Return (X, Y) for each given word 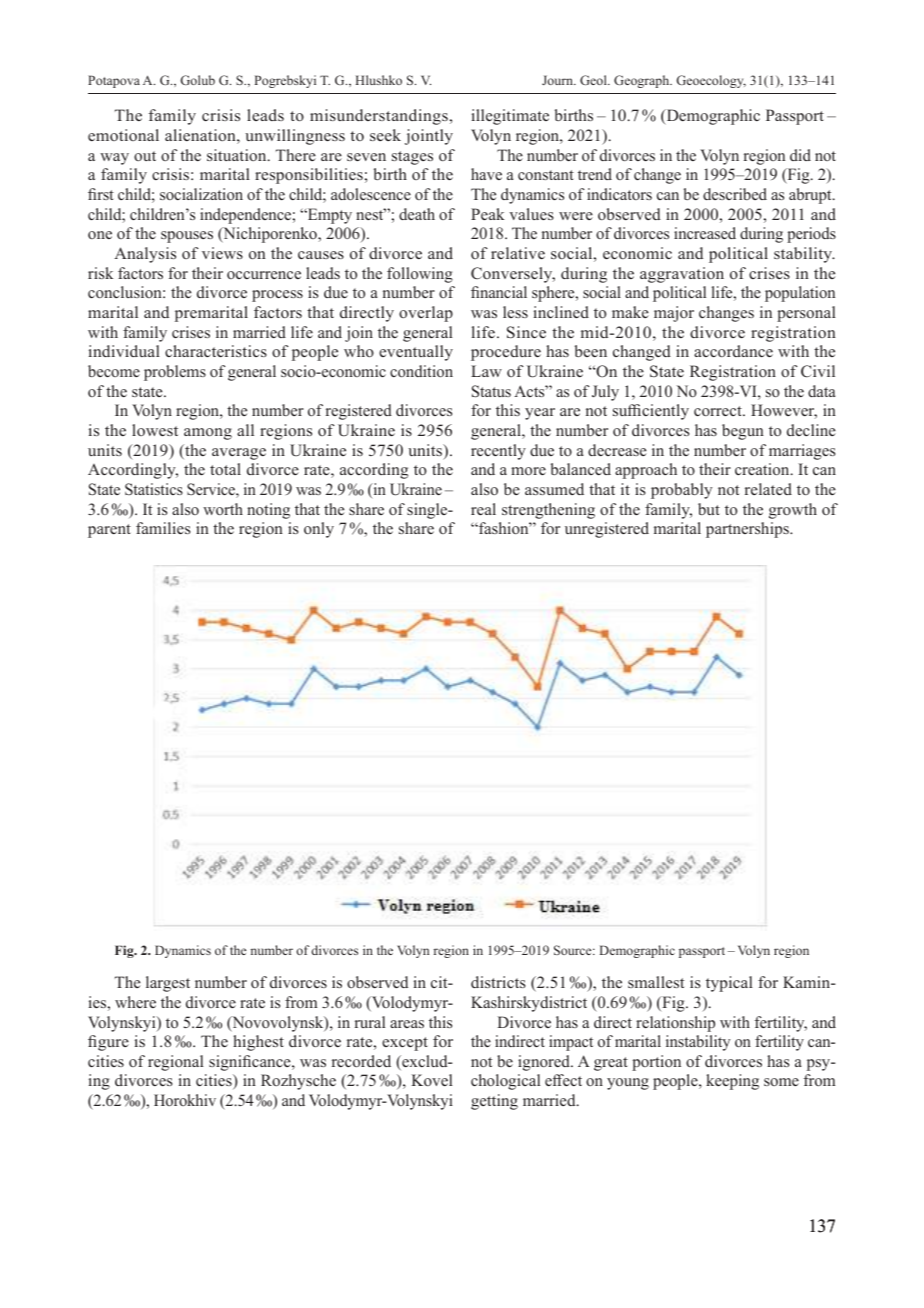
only (319, 530)
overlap (426, 314)
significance (251, 1063)
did (800, 155)
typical (729, 984)
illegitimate (510, 117)
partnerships (748, 530)
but (709, 509)
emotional (123, 135)
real (483, 509)
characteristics (216, 351)
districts (498, 982)
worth (223, 509)
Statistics (154, 489)
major (674, 314)
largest (168, 984)
